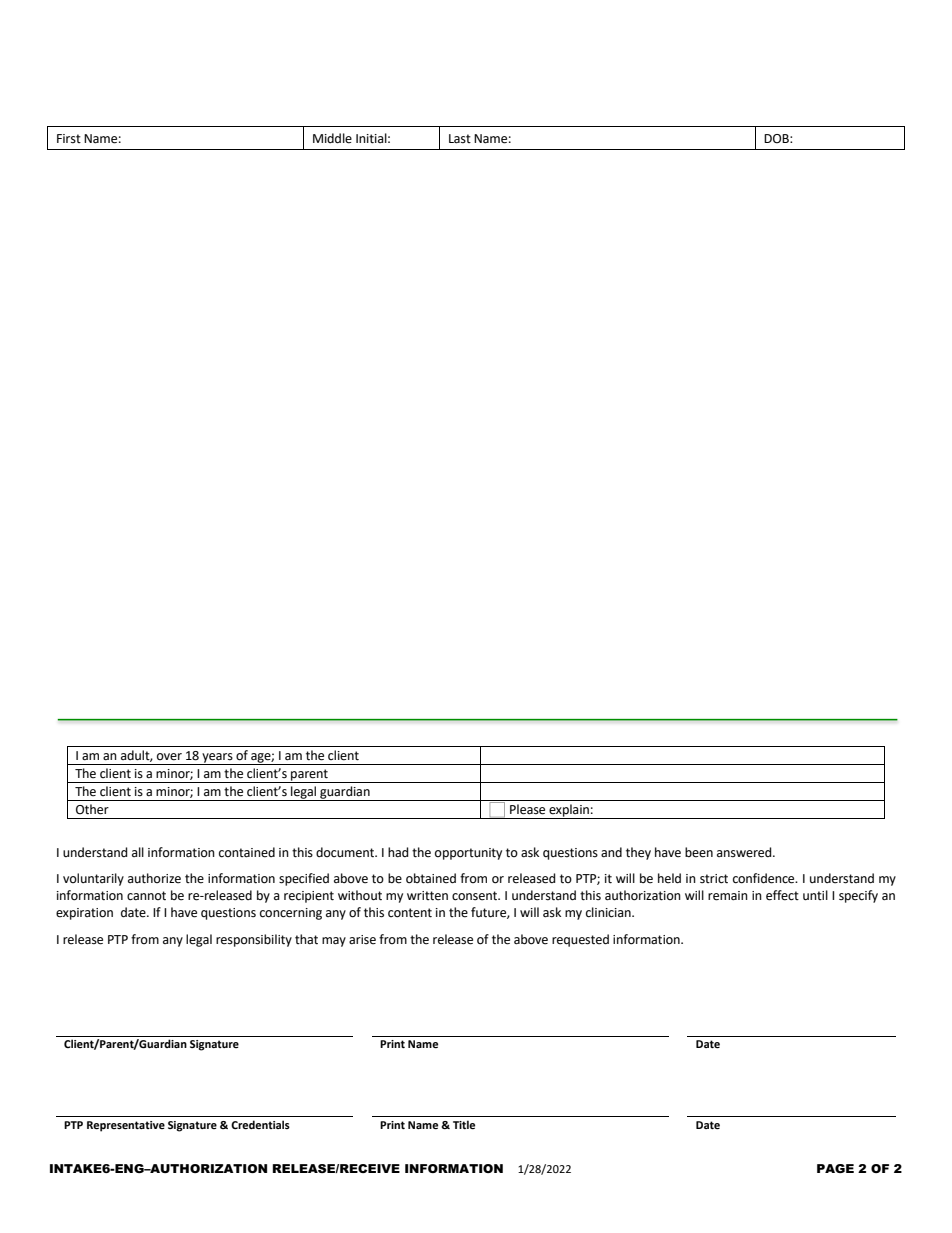  I want to click on effect, so click(782, 895).
